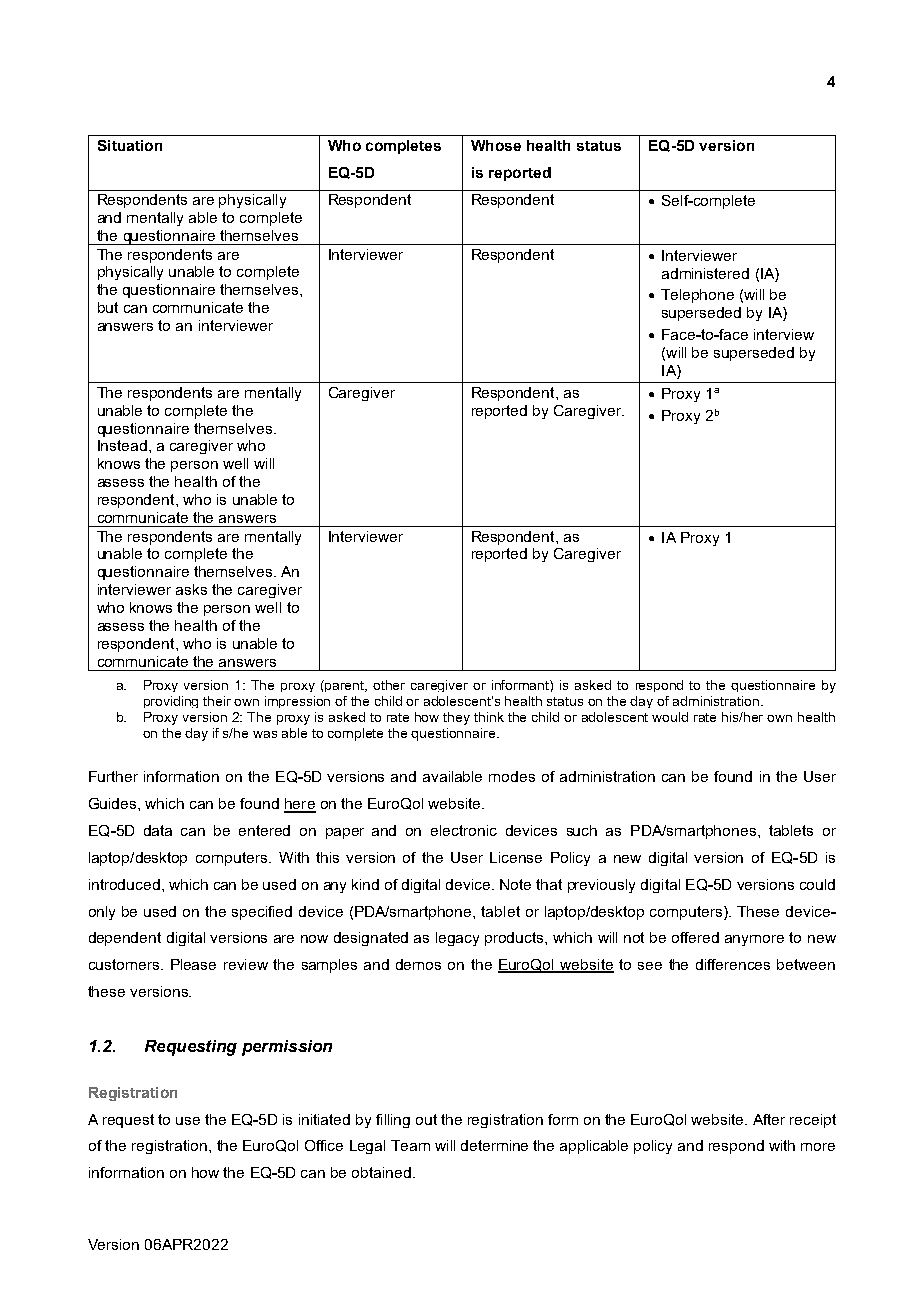  What do you see at coordinates (494, 1145) in the screenshot?
I see `determine` at bounding box center [494, 1145].
